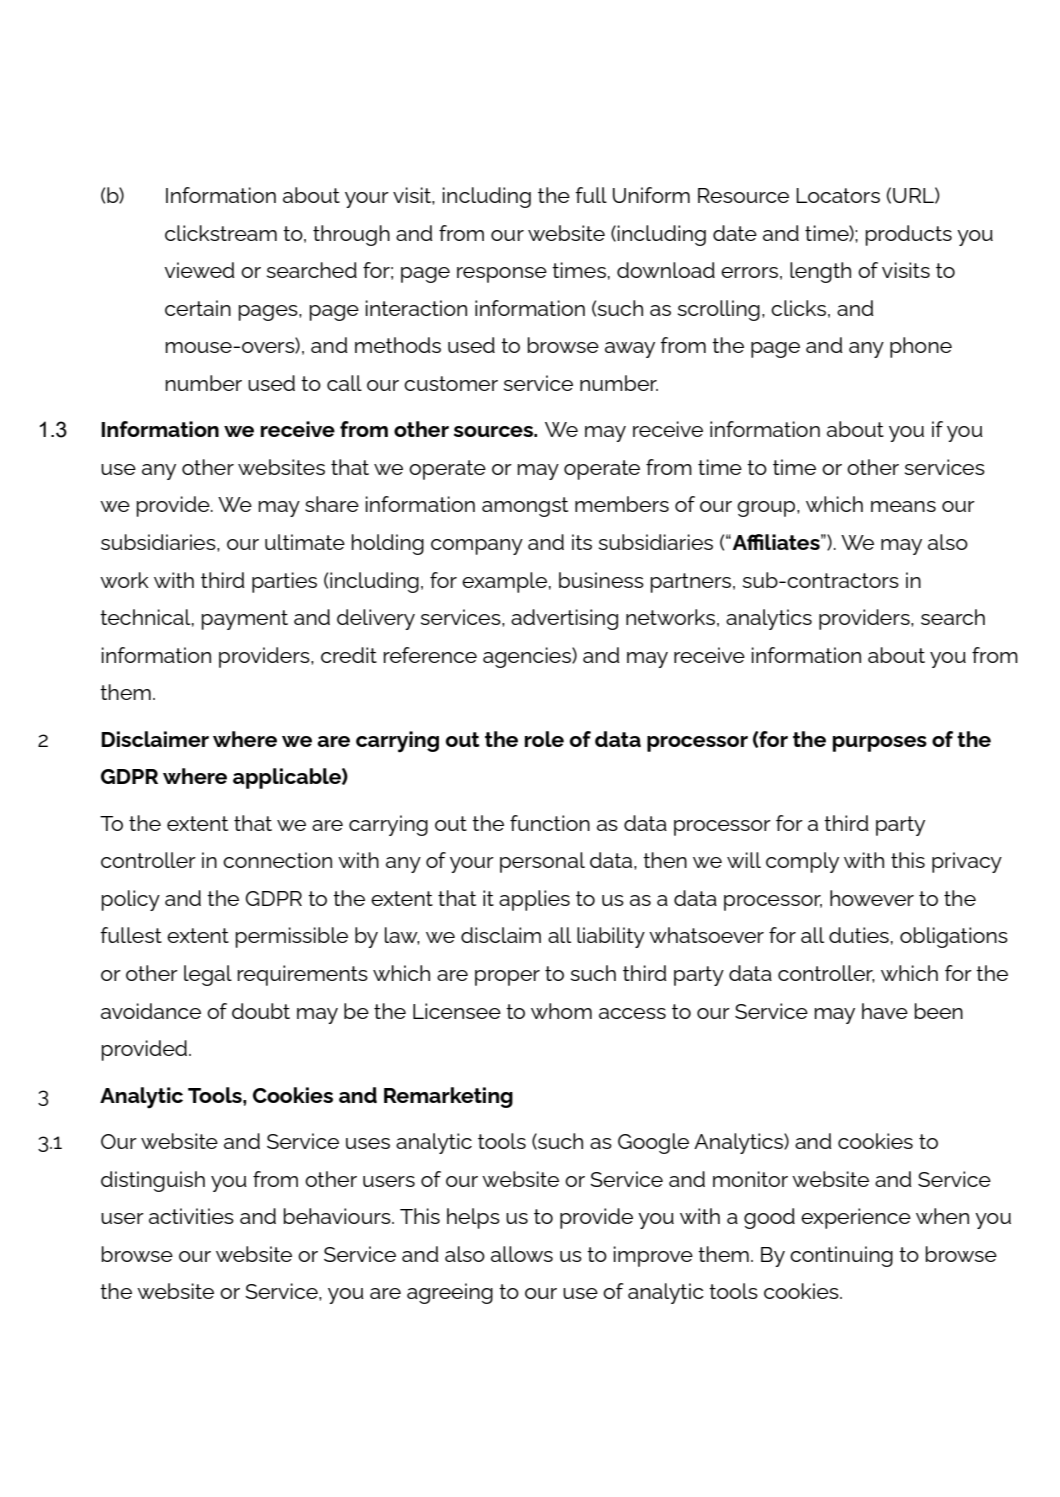 This screenshot has height=1497, width=1060. Describe the element at coordinates (908, 235) in the screenshot. I see `products` at that location.
